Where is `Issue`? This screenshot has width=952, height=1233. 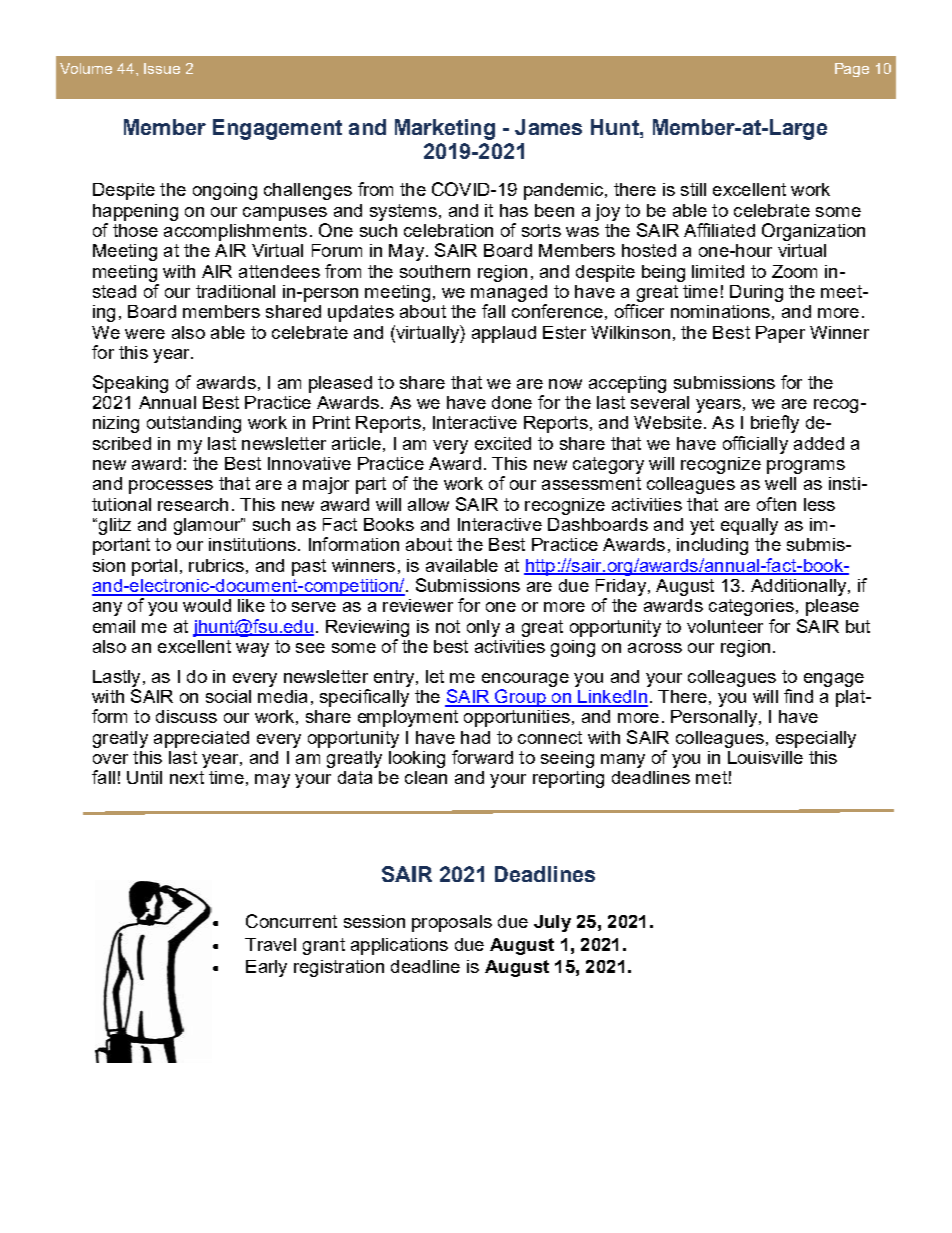 Issue is located at coordinates (162, 68).
